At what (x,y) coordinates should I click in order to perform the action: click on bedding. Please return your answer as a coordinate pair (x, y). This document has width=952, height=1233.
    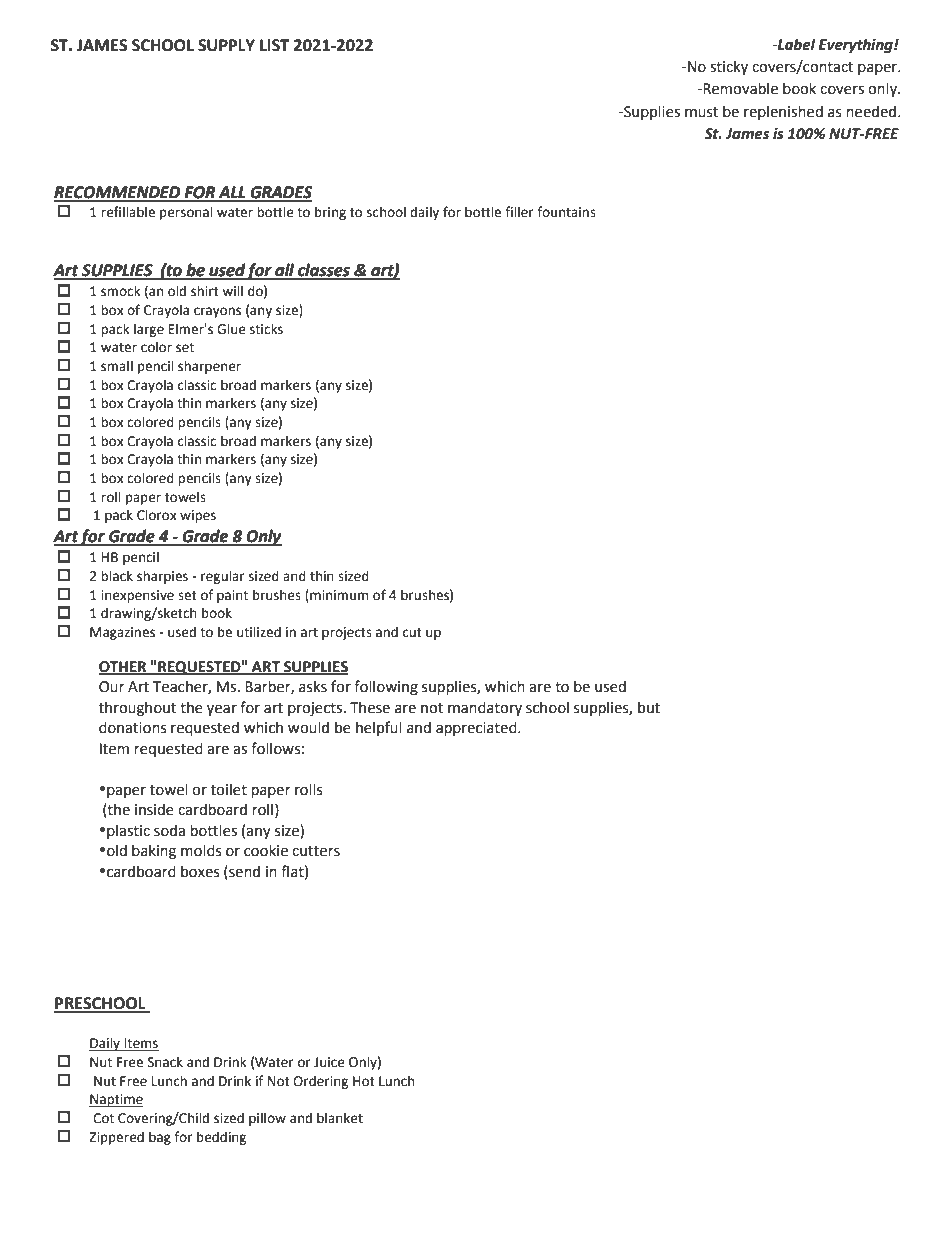
    Looking at the image, I should click on (221, 1138).
